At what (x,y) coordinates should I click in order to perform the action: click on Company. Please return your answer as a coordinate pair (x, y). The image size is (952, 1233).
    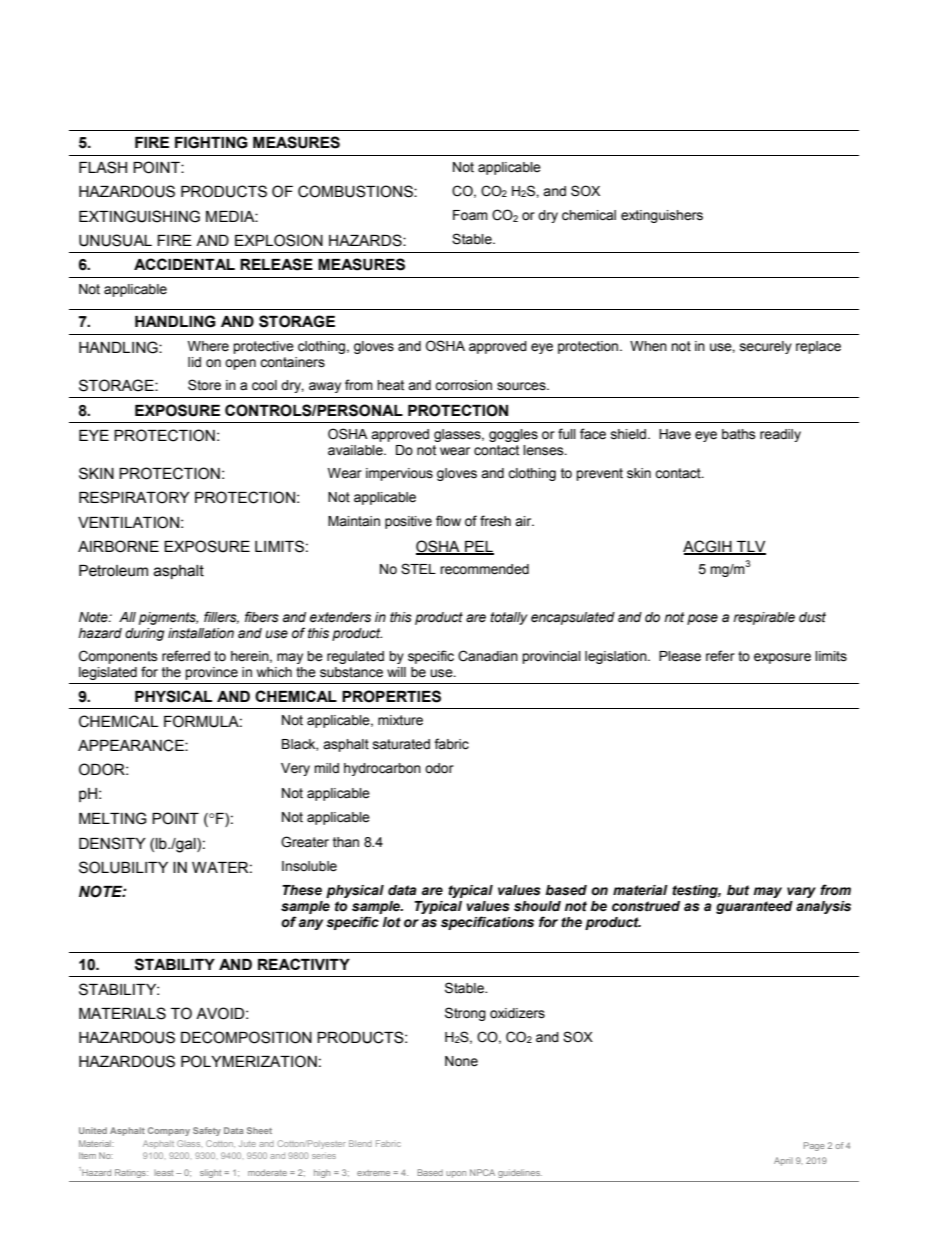
    Looking at the image, I should click on (169, 1131).
